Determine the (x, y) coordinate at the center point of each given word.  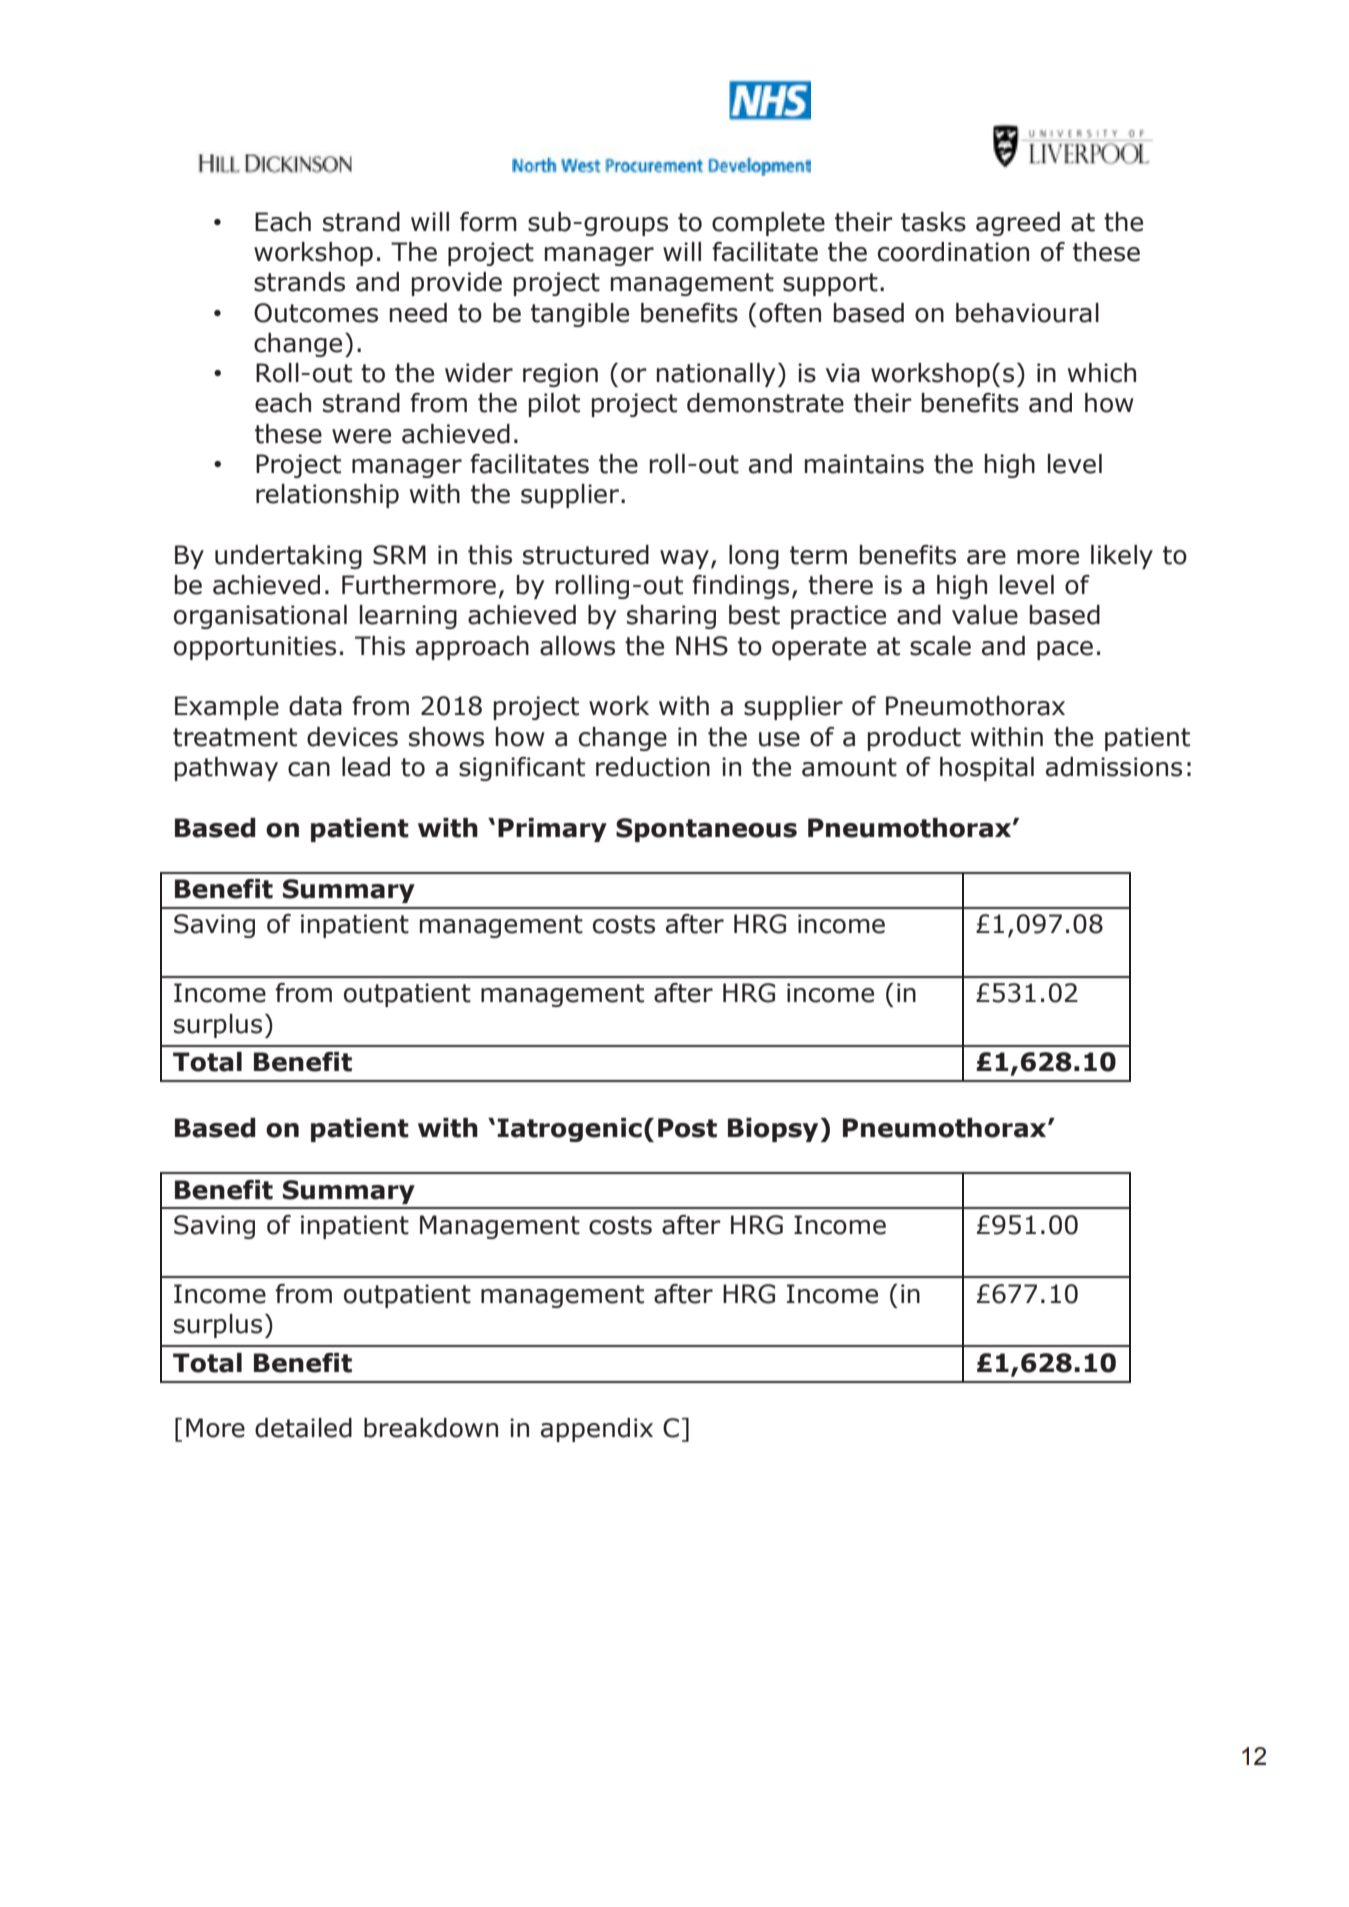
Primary (552, 830)
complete (768, 224)
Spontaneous (706, 830)
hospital (987, 769)
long (754, 557)
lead (366, 767)
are (986, 557)
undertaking (288, 557)
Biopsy (773, 1130)
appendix (597, 1430)
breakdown (431, 1428)
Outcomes (316, 313)
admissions (1114, 767)
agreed (1018, 224)
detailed (303, 1428)
